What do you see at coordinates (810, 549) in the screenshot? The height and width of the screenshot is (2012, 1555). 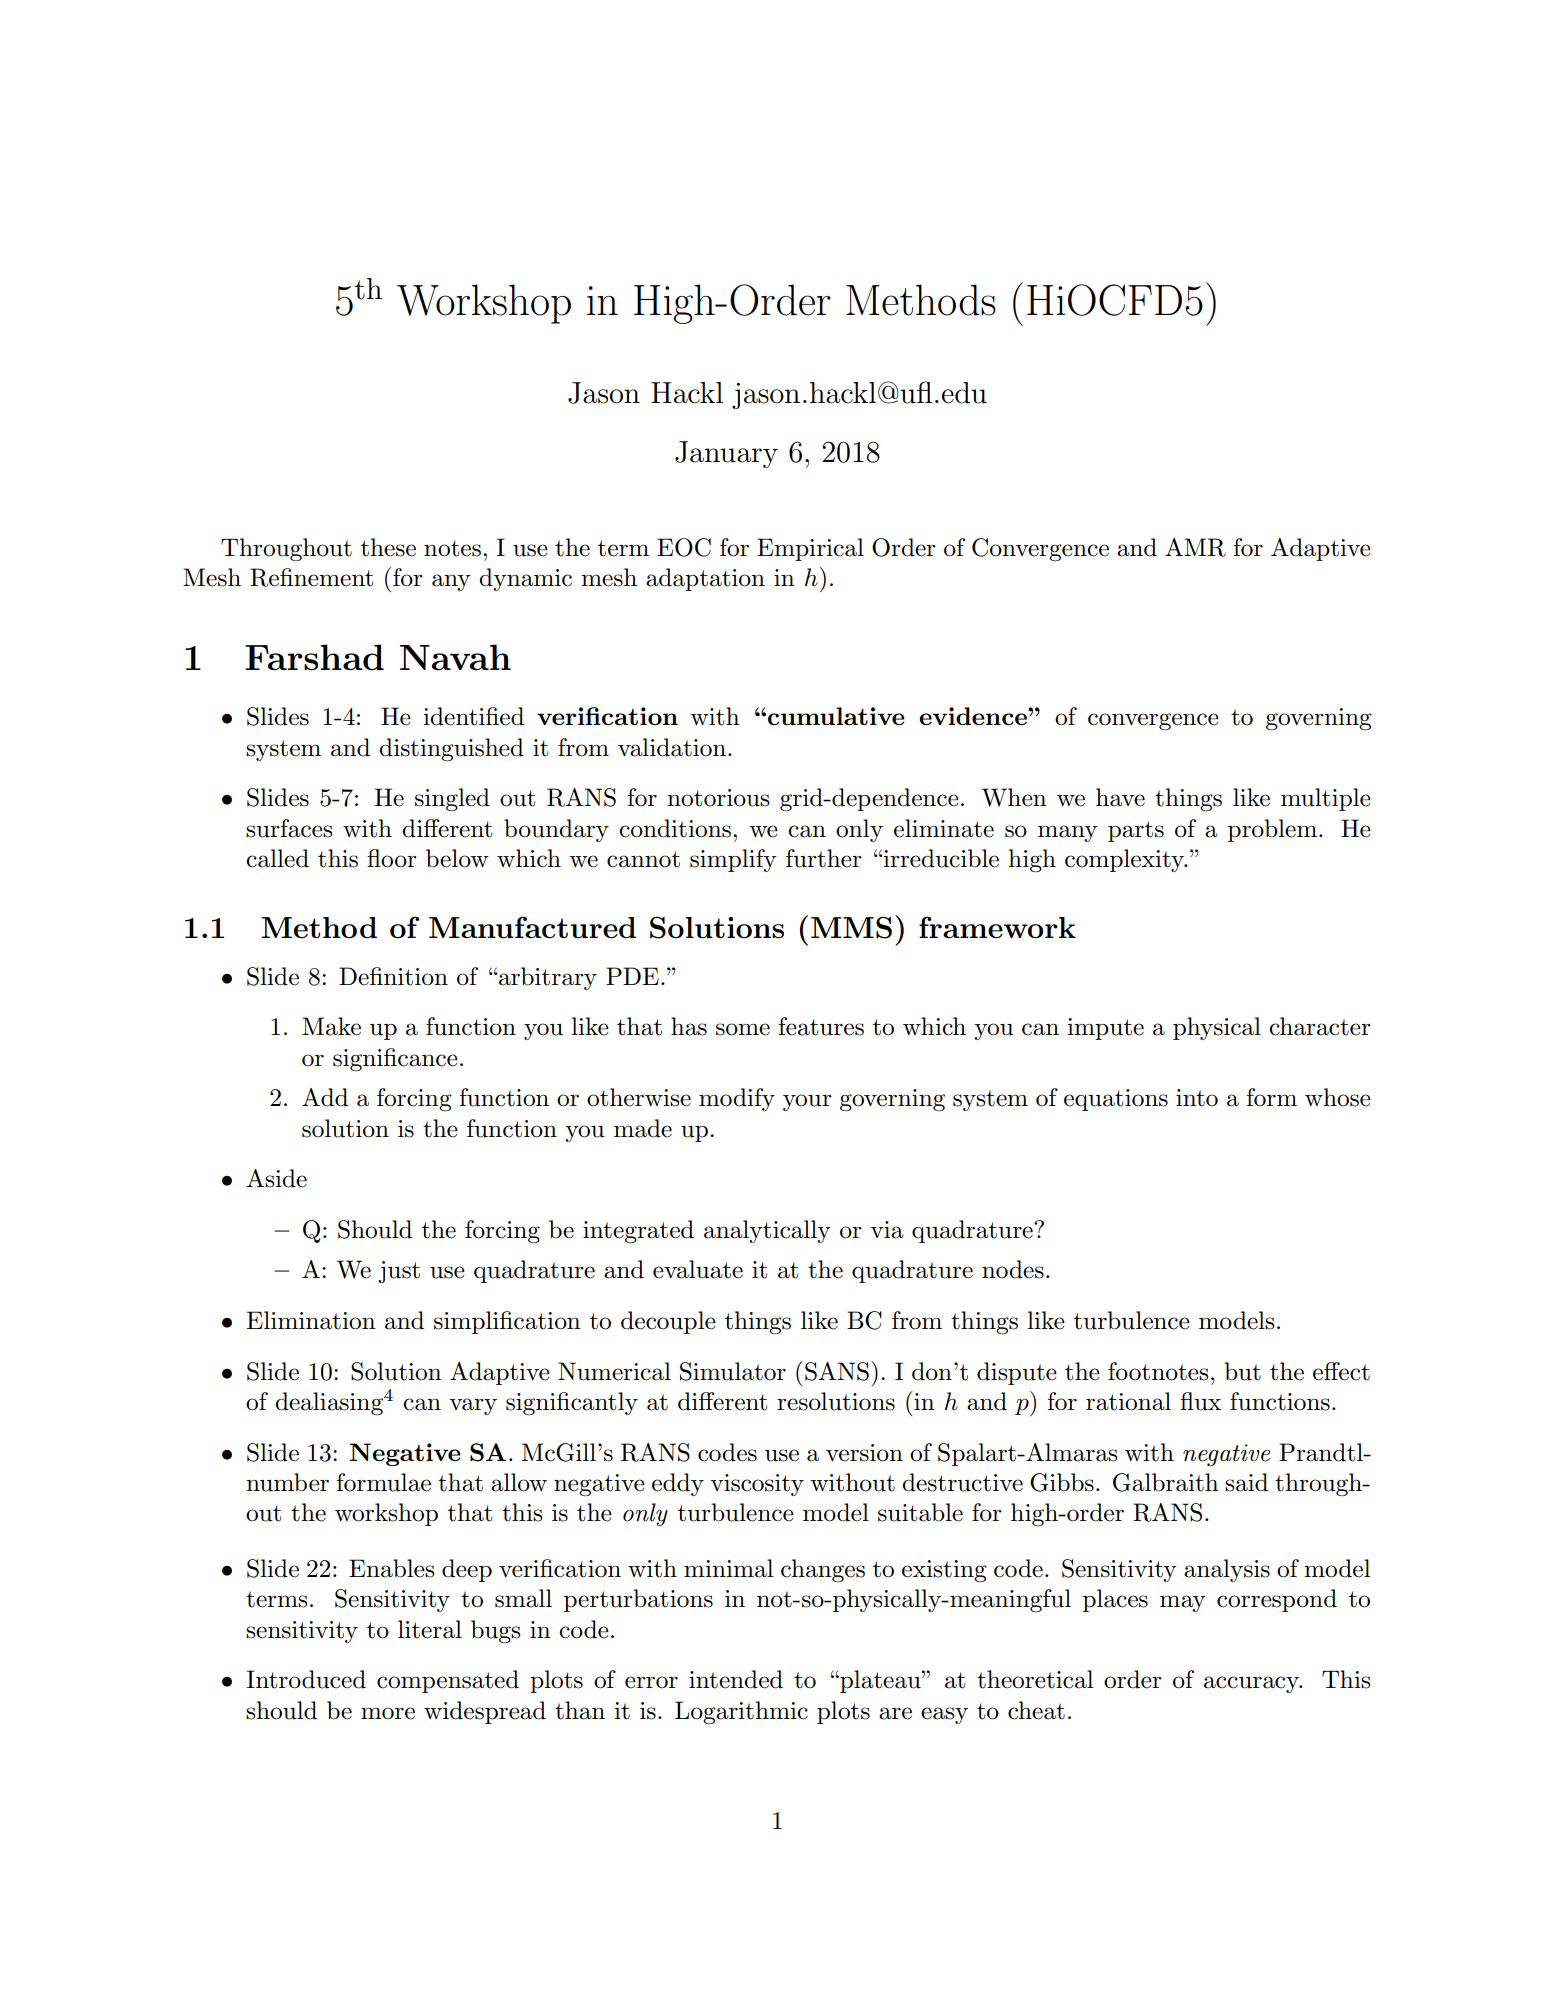 I see `Empirical` at bounding box center [810, 549].
